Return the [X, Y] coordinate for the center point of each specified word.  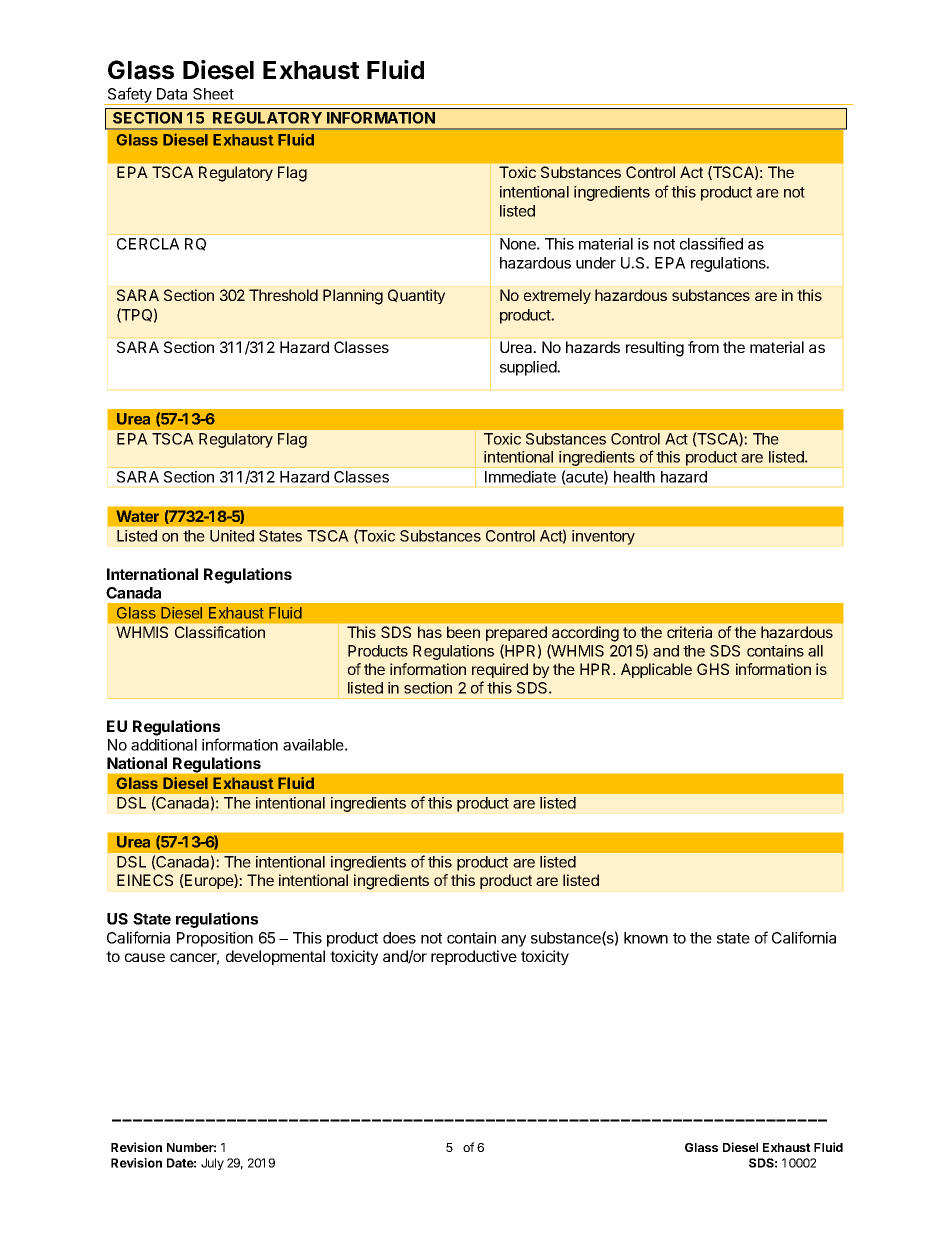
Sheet [213, 94]
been [463, 632]
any [513, 941]
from [703, 347]
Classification [220, 632]
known [646, 938]
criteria [689, 632]
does [399, 938]
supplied [529, 368]
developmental [275, 957]
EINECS [145, 880]
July [212, 1164]
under [596, 263]
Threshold [283, 295]
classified [711, 243]
